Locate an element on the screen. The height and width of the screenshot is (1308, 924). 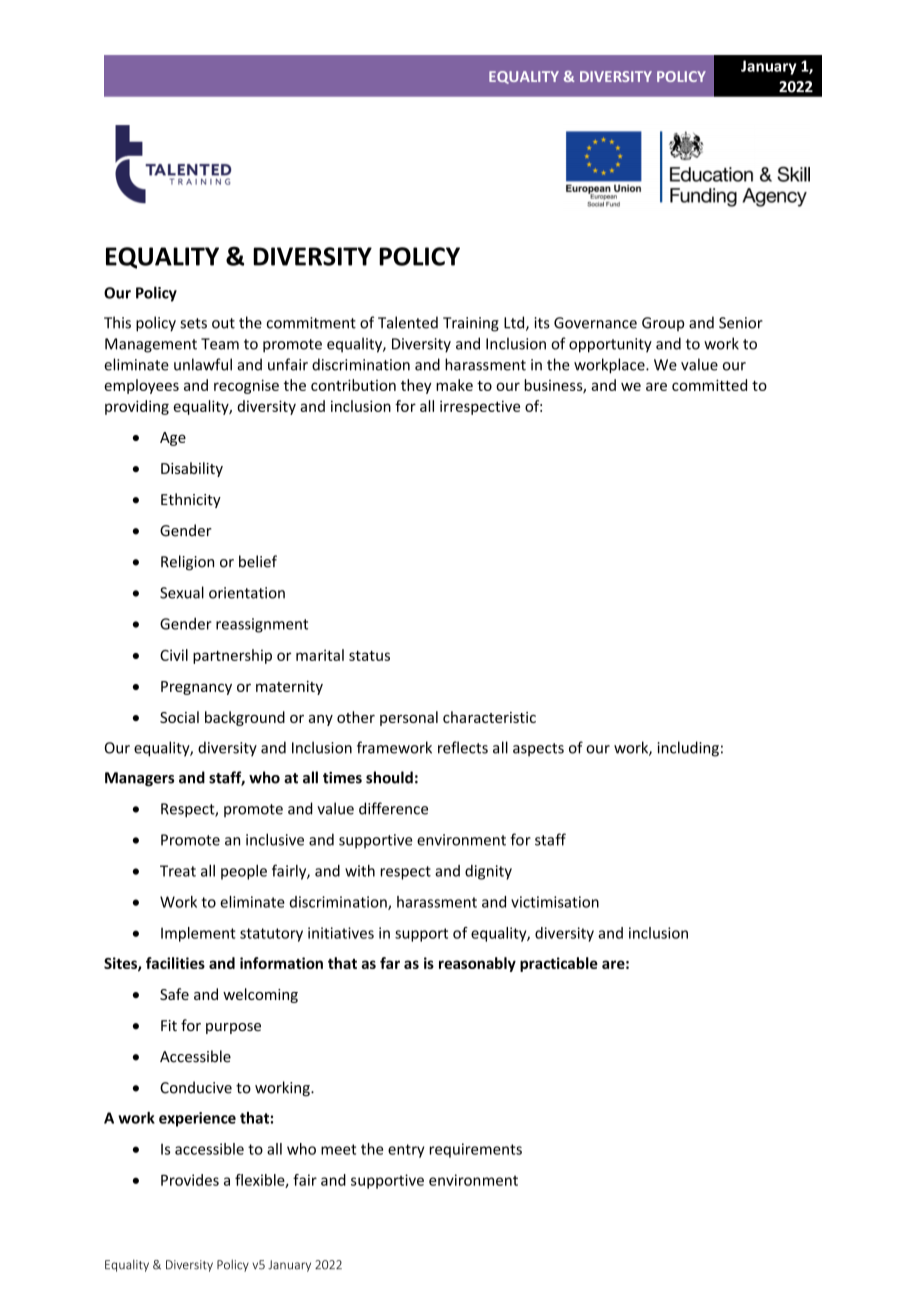
practicable is located at coordinates (559, 964).
